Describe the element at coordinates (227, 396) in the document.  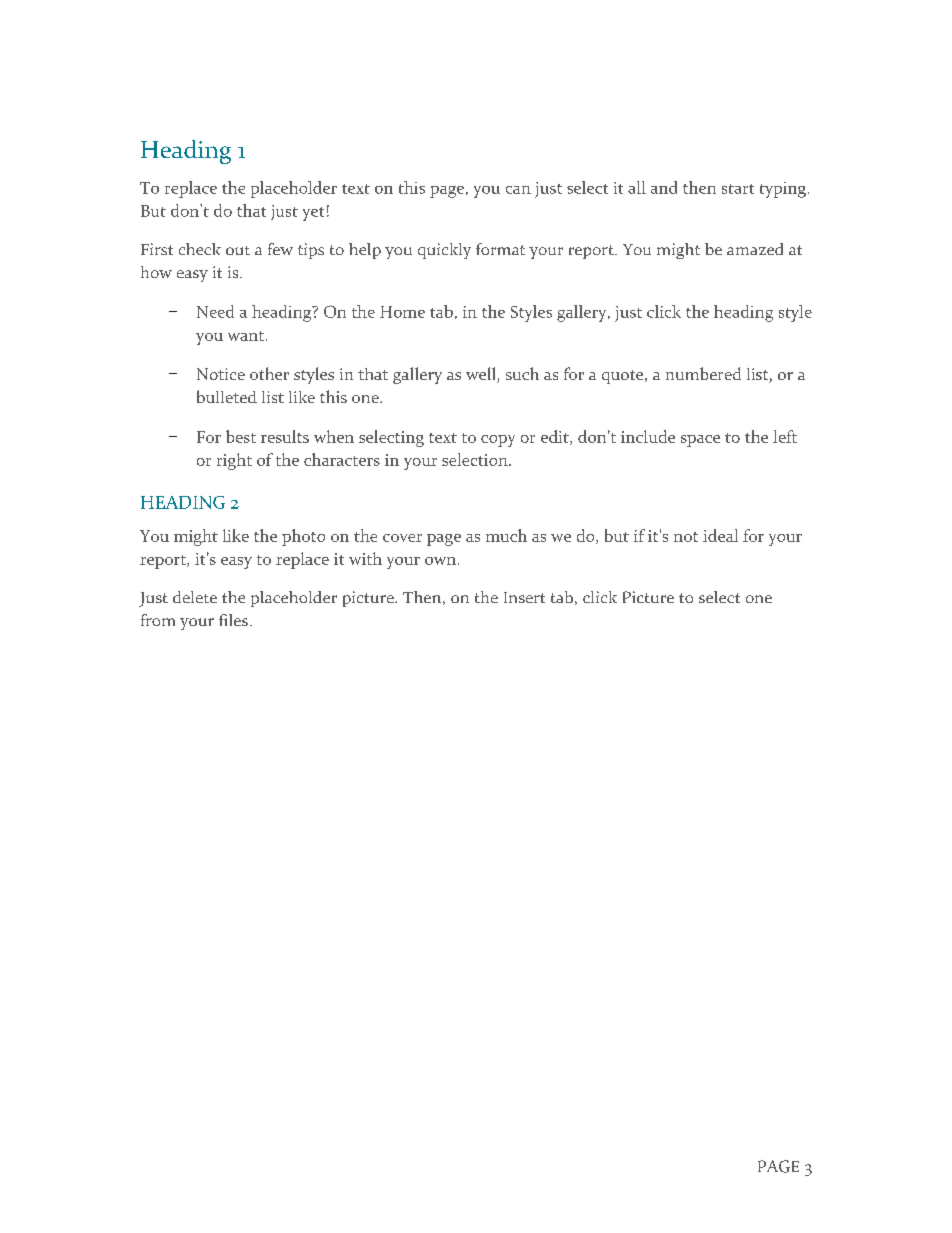
I see `bulleted` at that location.
